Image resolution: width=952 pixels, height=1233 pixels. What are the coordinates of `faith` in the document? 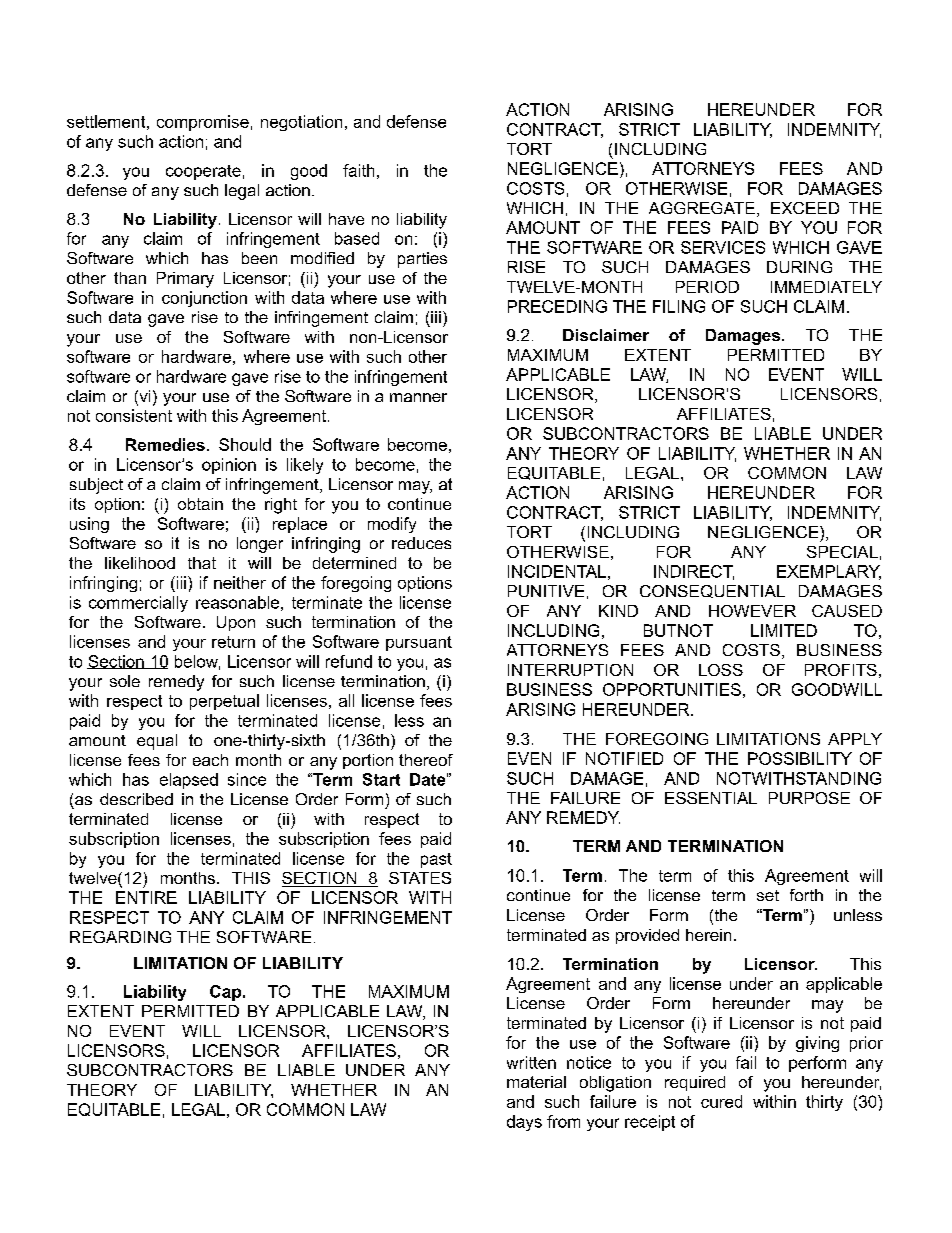 It's located at (358, 170).
